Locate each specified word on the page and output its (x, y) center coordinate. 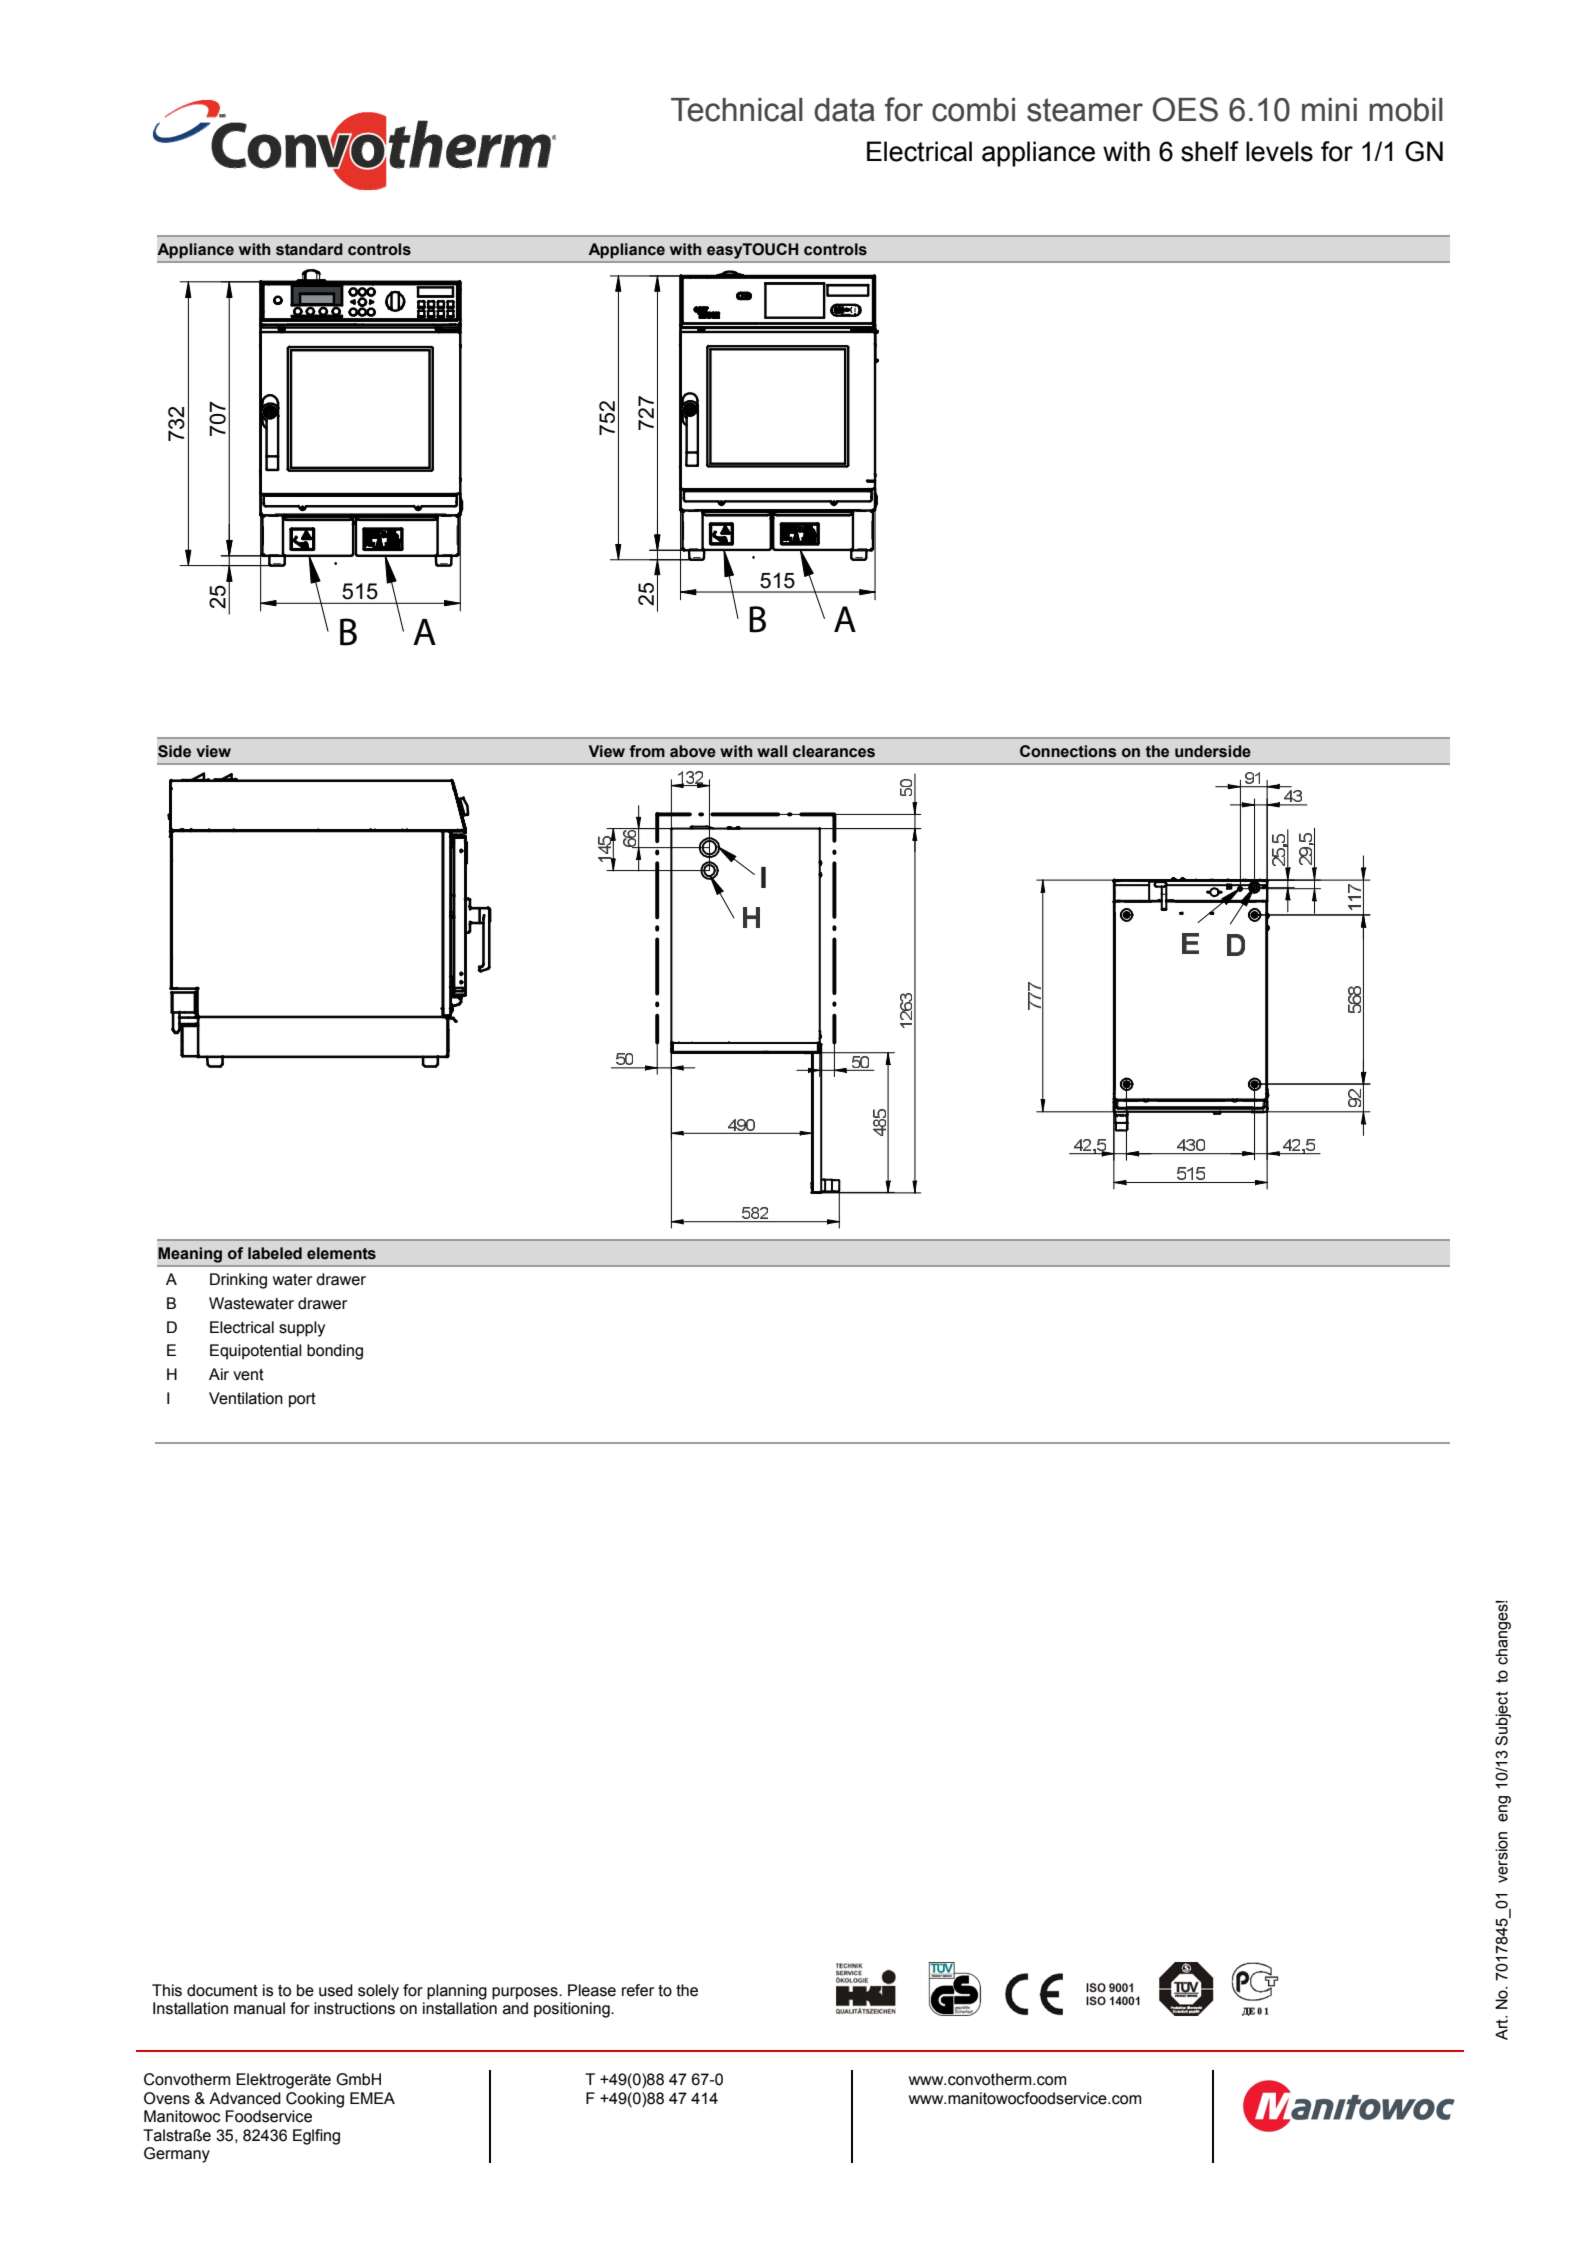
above (693, 751)
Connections (1068, 751)
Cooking (315, 2100)
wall (772, 751)
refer (638, 1990)
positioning (573, 2010)
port (302, 1400)
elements (341, 1253)
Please (592, 1990)
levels (1279, 151)
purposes (526, 1993)
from (647, 751)
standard (309, 249)
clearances (834, 751)
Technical (737, 110)
